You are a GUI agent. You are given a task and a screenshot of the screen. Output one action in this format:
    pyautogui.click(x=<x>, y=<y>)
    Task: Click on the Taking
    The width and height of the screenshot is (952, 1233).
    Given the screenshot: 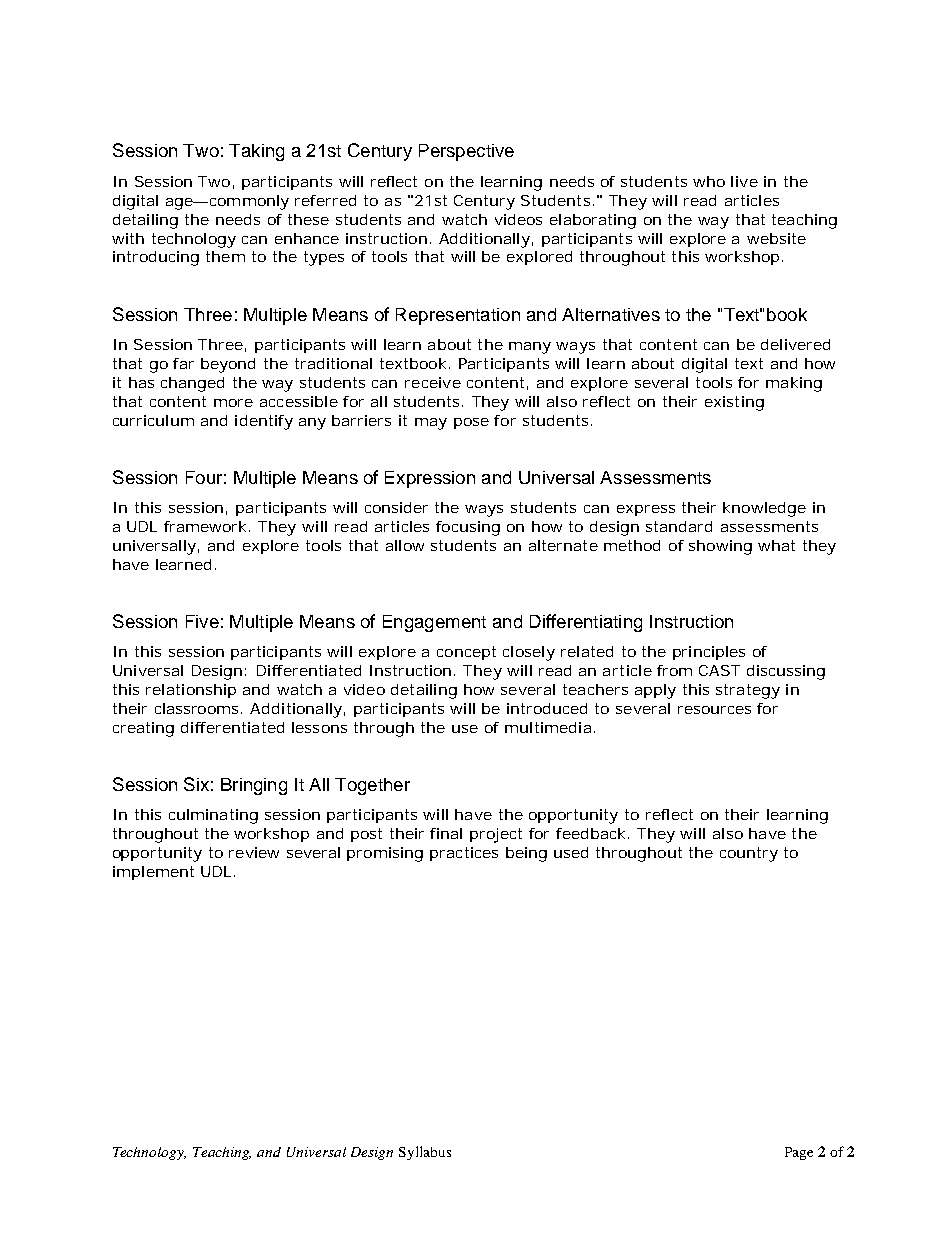 What is the action you would take?
    pyautogui.click(x=256, y=152)
